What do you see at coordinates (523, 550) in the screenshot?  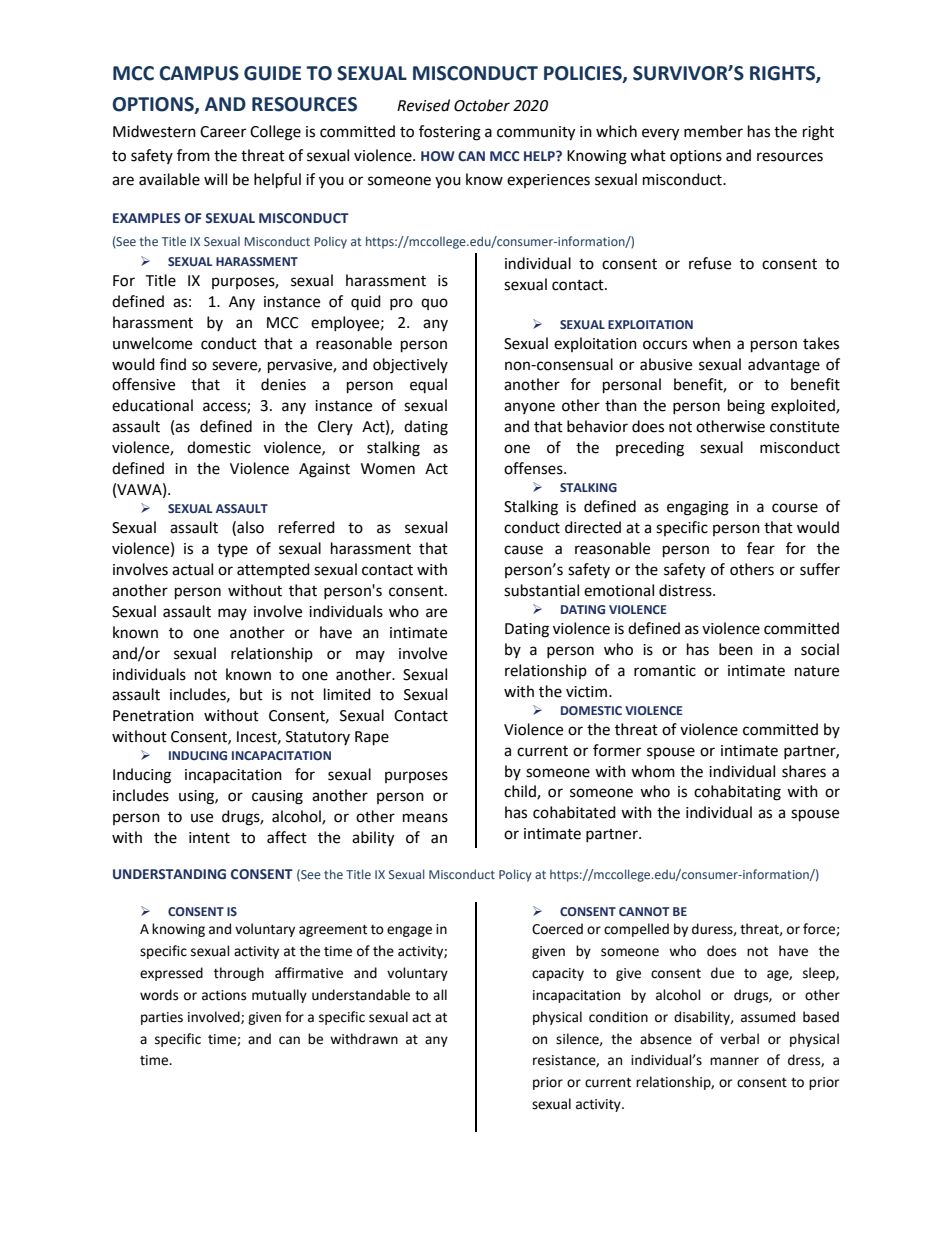 I see `cause` at bounding box center [523, 550].
